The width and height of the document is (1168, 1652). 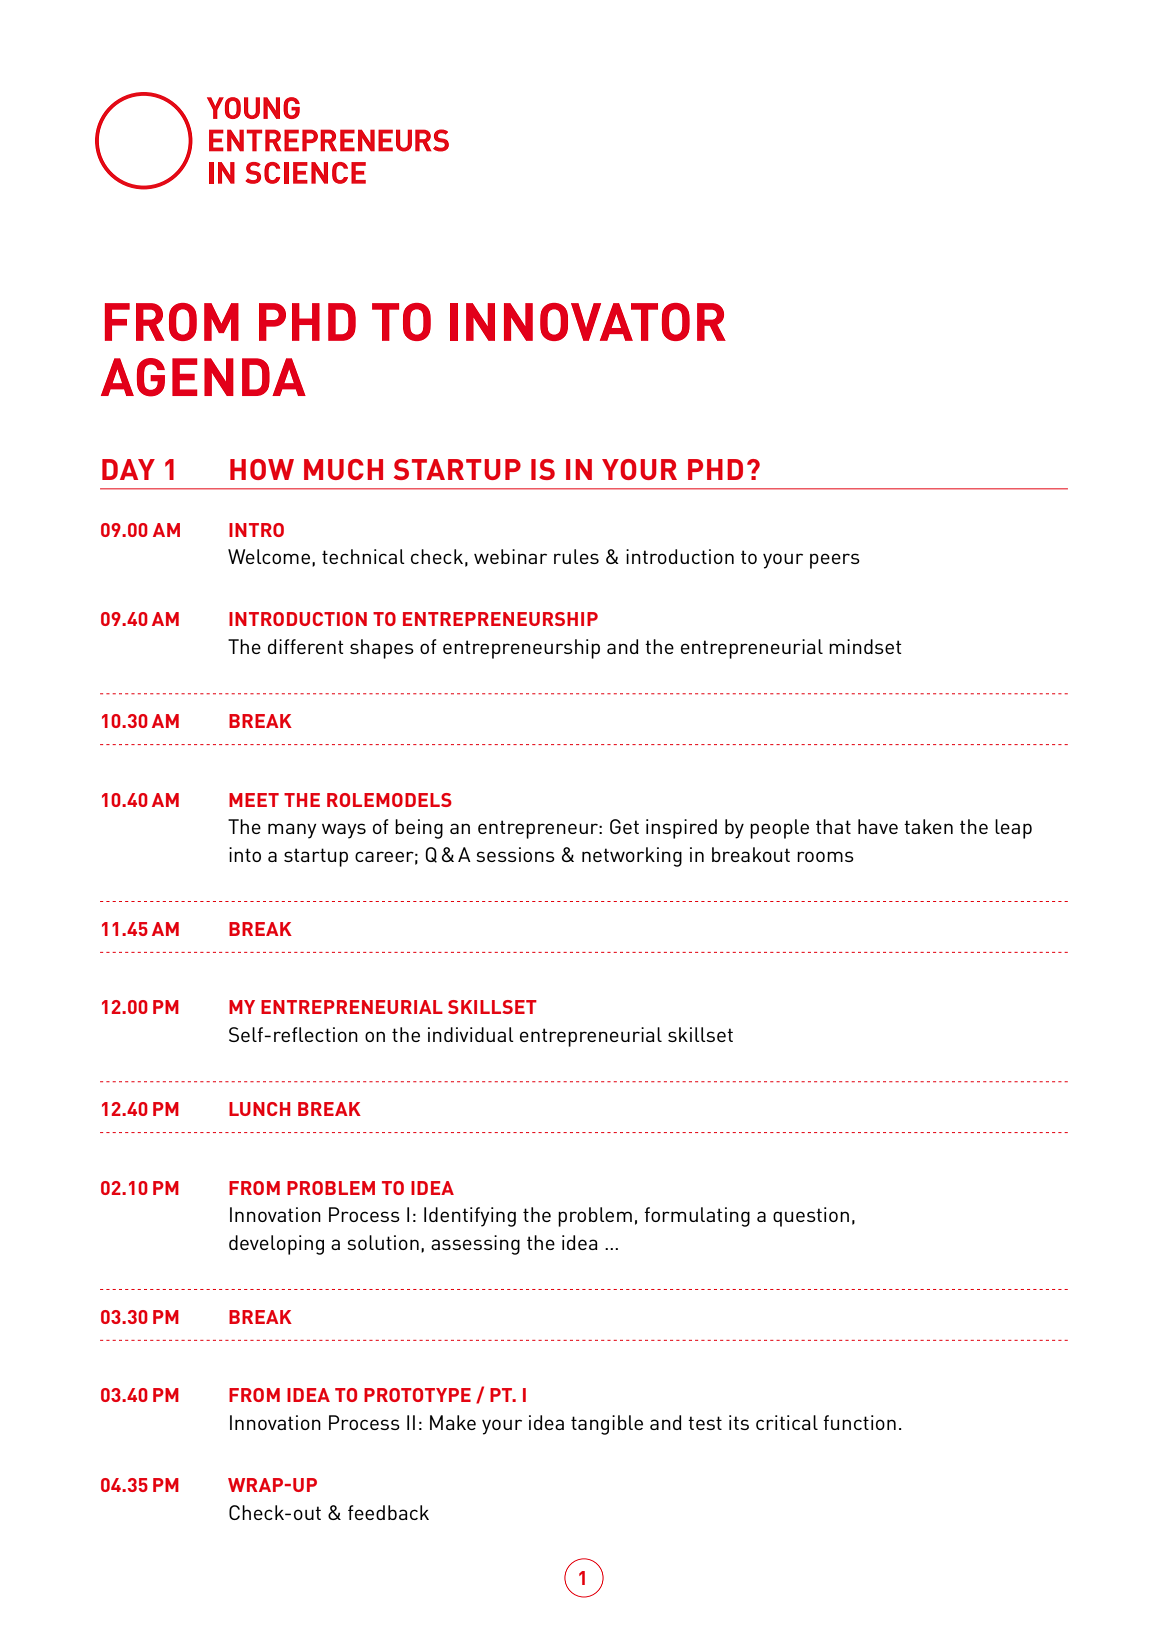 What do you see at coordinates (835, 561) in the document?
I see `peers` at bounding box center [835, 561].
